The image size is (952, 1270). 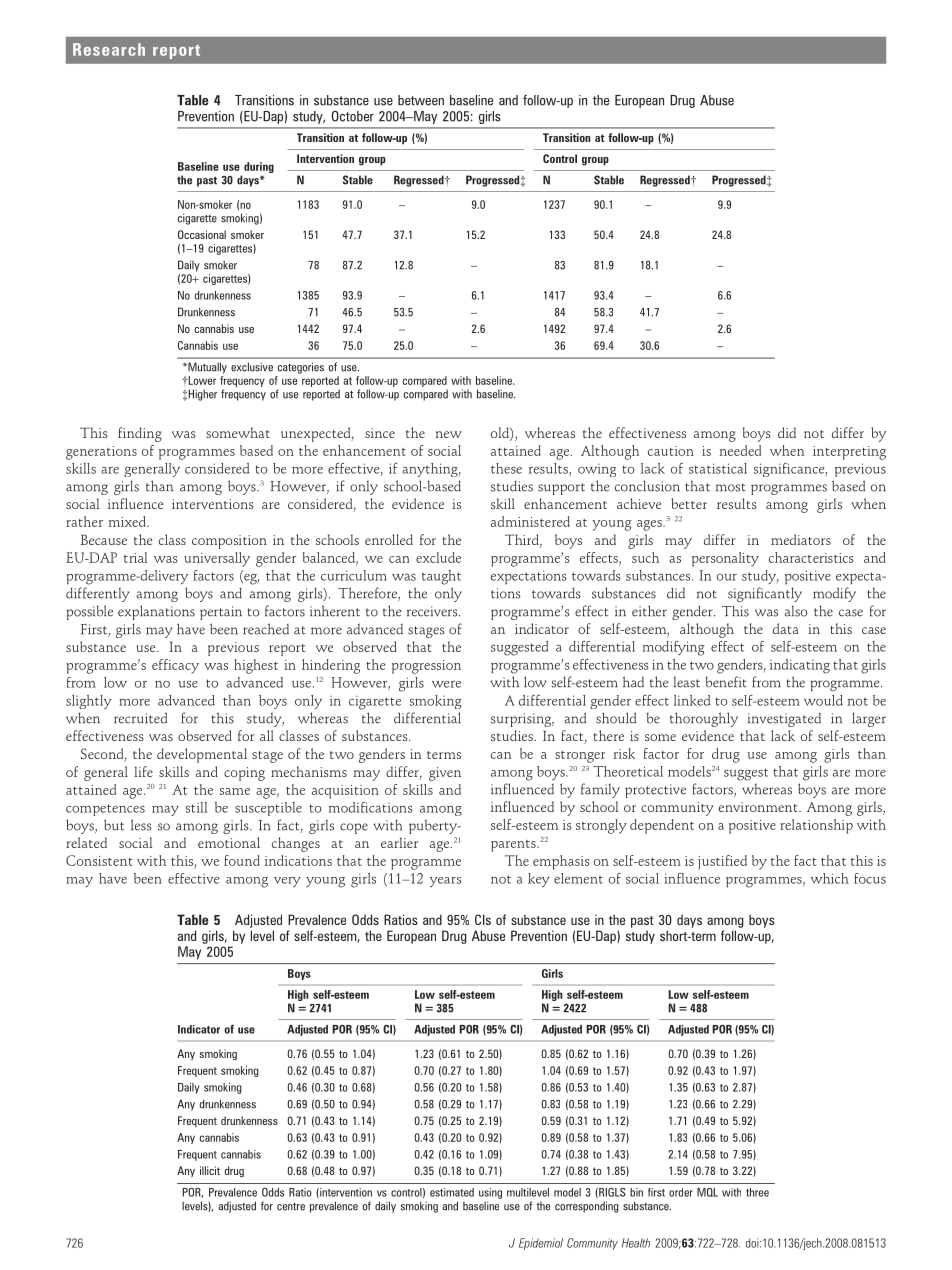 I want to click on efficacy, so click(x=175, y=666).
